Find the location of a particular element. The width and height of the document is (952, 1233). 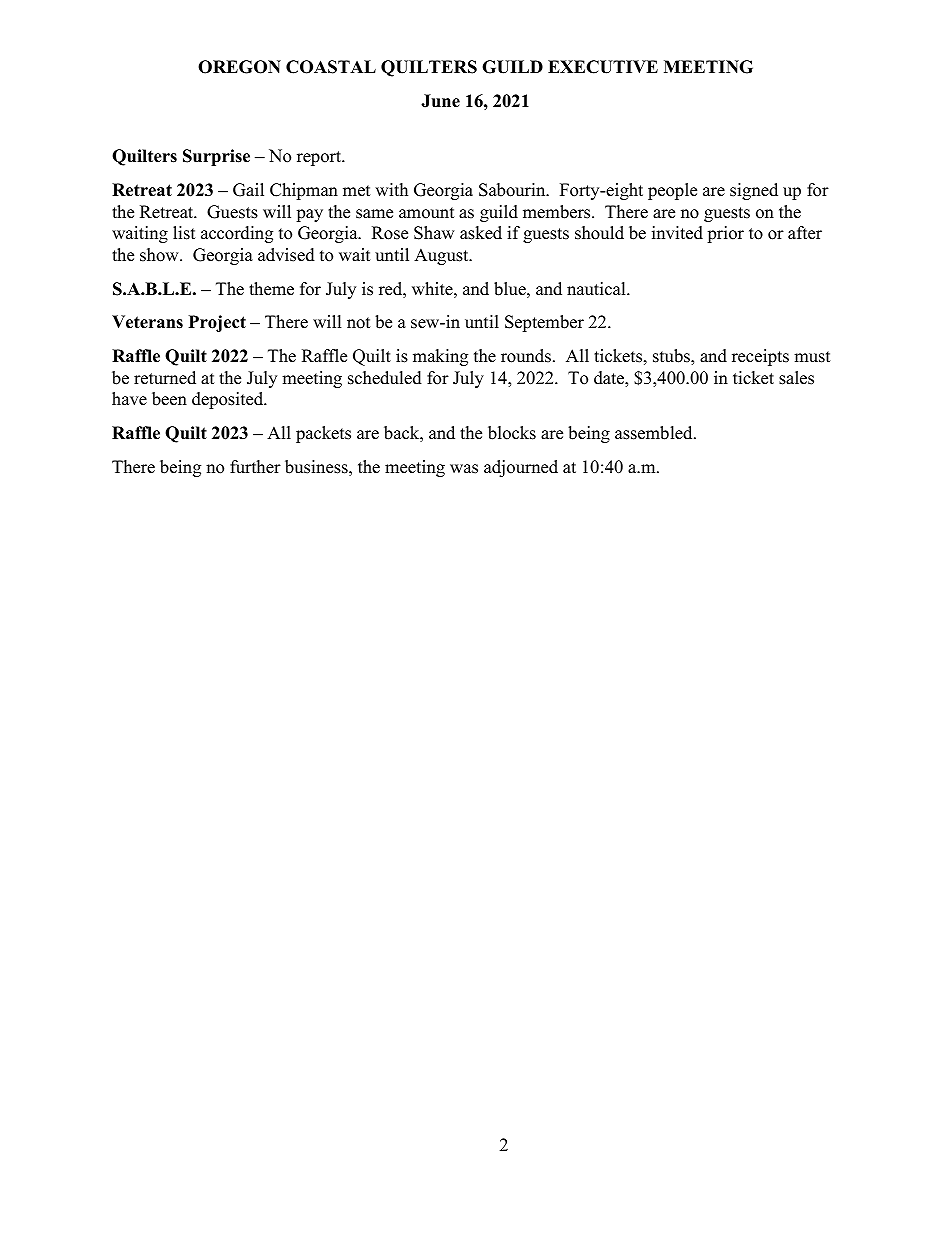

assembled is located at coordinates (655, 433).
